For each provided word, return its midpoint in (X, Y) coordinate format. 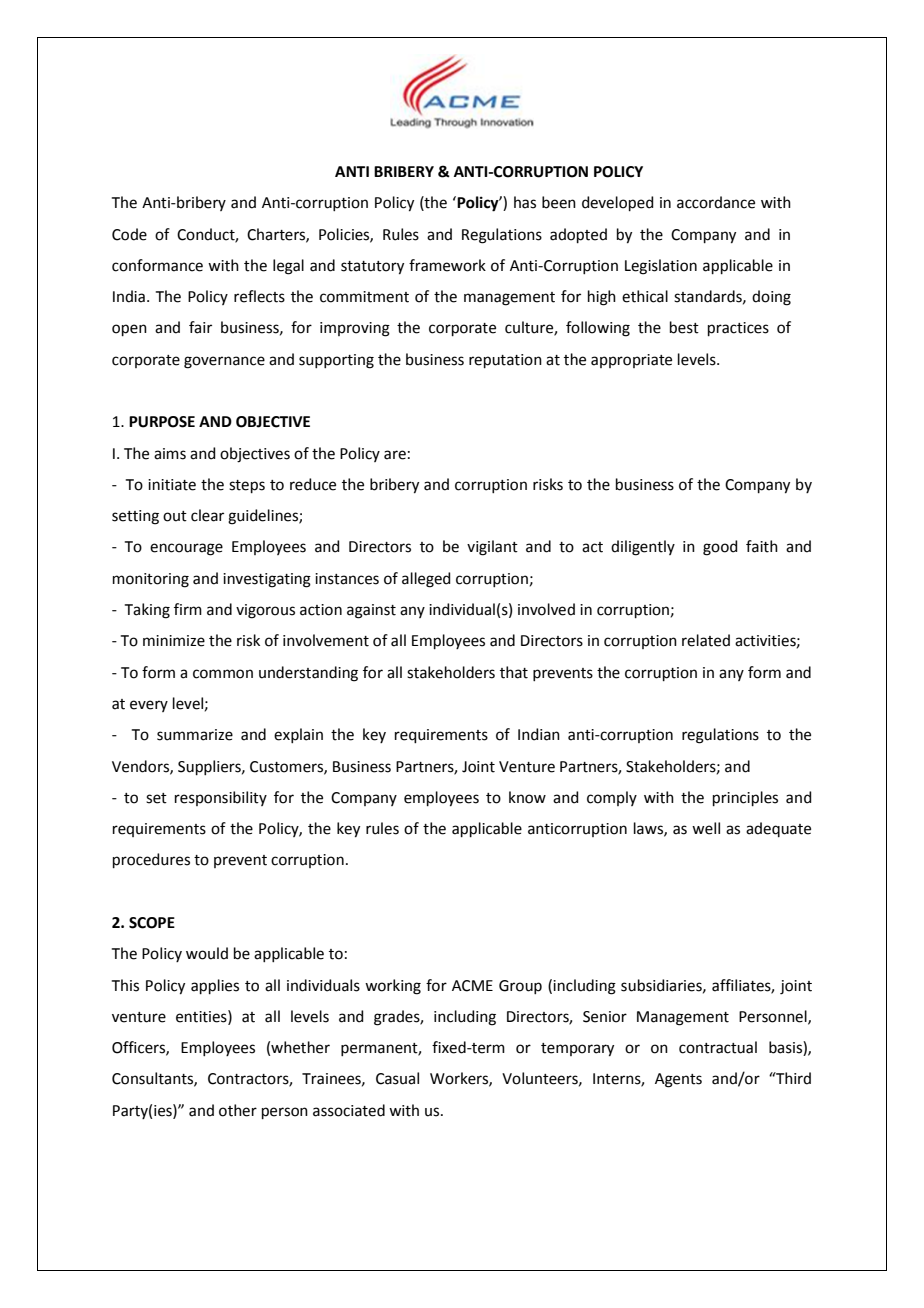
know (527, 797)
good (720, 548)
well (706, 828)
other (238, 1110)
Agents (678, 1080)
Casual (397, 1078)
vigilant (492, 548)
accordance (716, 202)
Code (129, 234)
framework (447, 265)
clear (207, 515)
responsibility (221, 798)
